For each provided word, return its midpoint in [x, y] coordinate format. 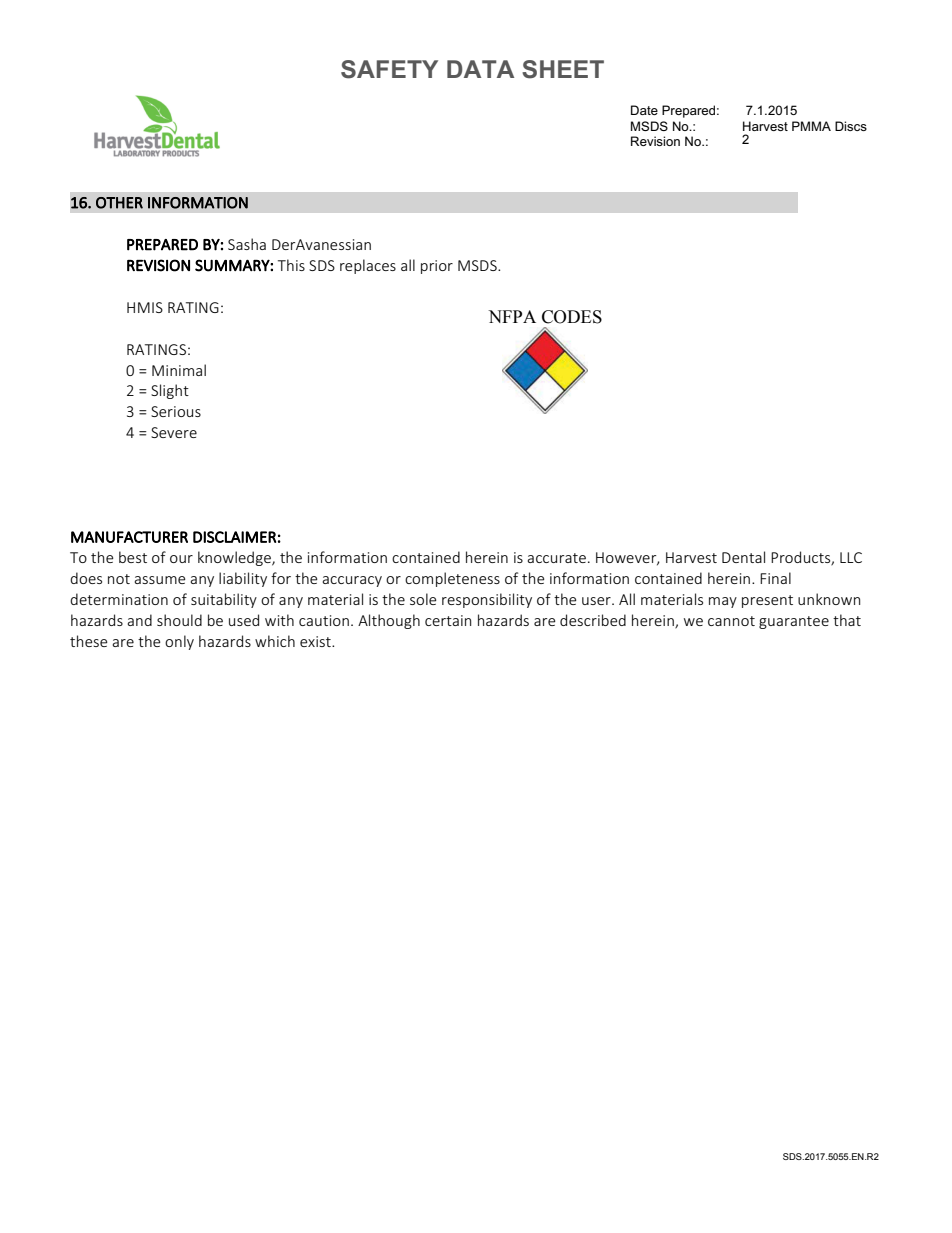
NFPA [512, 316]
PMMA [811, 126]
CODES [572, 317]
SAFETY [389, 69]
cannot [731, 621]
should [179, 620]
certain [448, 620]
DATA [480, 69]
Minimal [179, 370]
